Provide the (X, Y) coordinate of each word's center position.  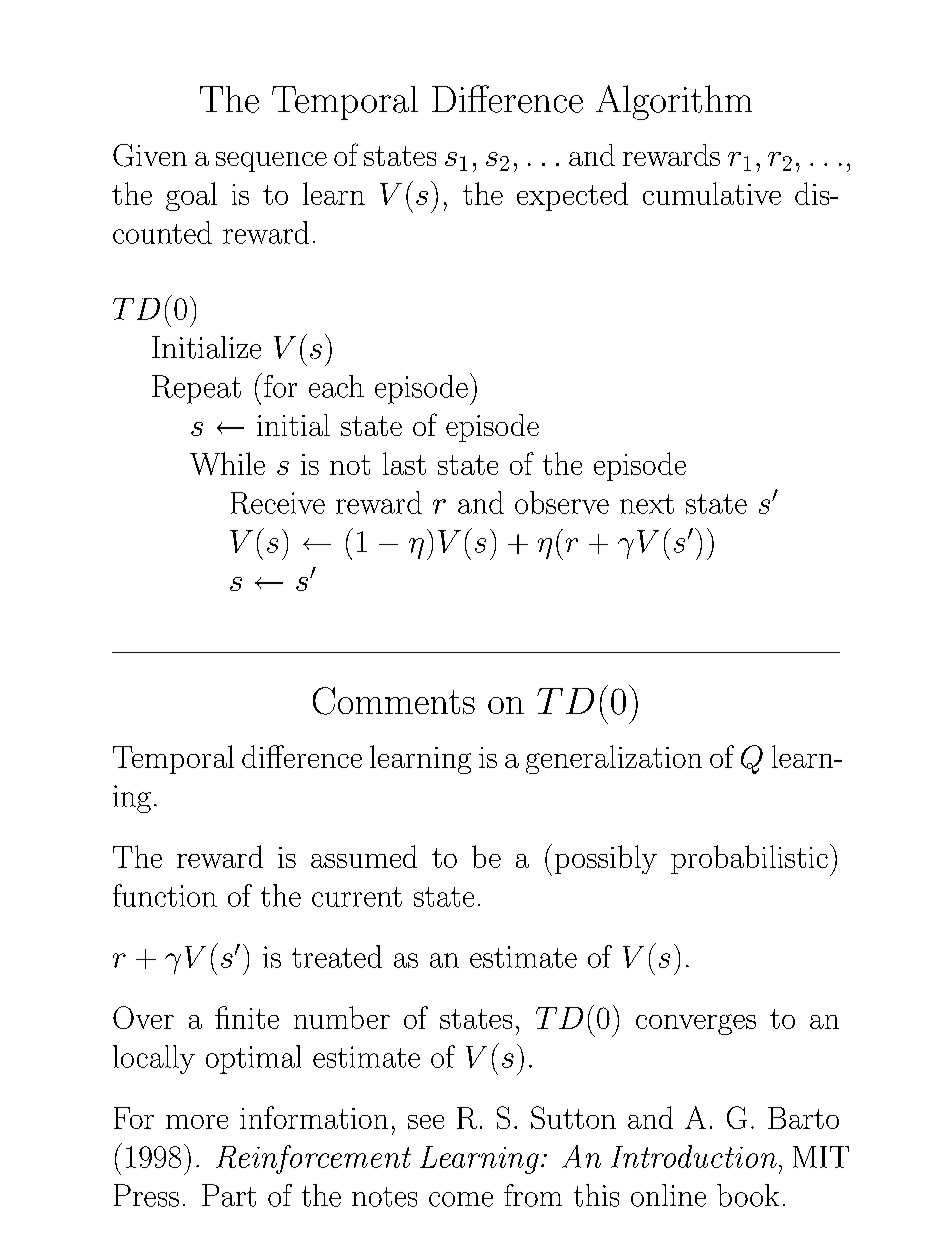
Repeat (196, 389)
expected (572, 196)
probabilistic (749, 859)
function (165, 895)
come (461, 1199)
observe (562, 502)
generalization (614, 759)
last (404, 463)
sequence (271, 162)
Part (229, 1195)
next (647, 504)
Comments (394, 701)
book (748, 1195)
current (357, 897)
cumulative (712, 193)
